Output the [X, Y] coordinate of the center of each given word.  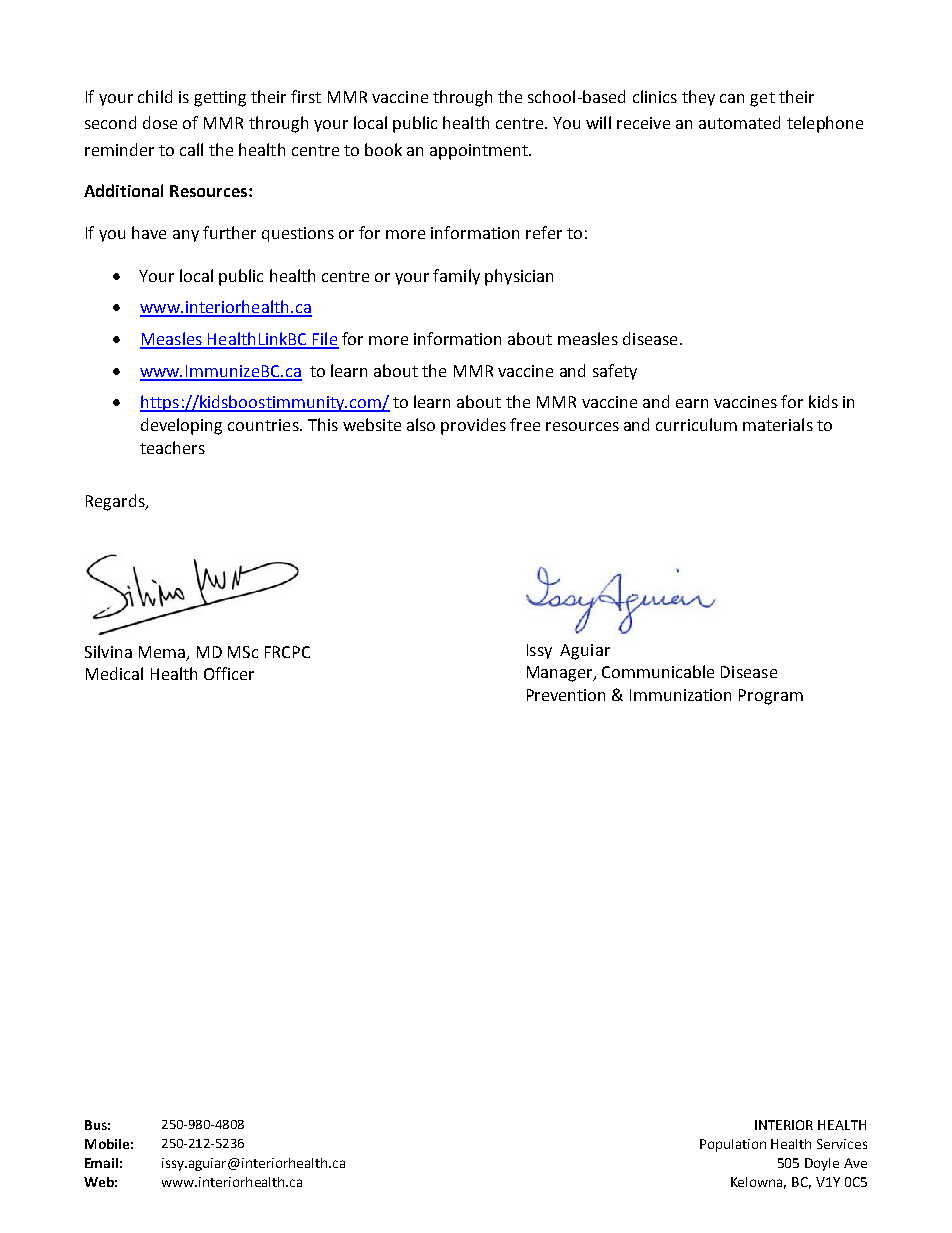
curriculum [696, 424]
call [191, 149]
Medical [114, 673]
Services [842, 1144]
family [456, 277]
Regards [116, 502]
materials [778, 424]
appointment [480, 152]
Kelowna [758, 1183]
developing [181, 426]
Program [771, 697]
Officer [229, 673]
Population [733, 1145]
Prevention [566, 695]
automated [739, 122]
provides [473, 426]
